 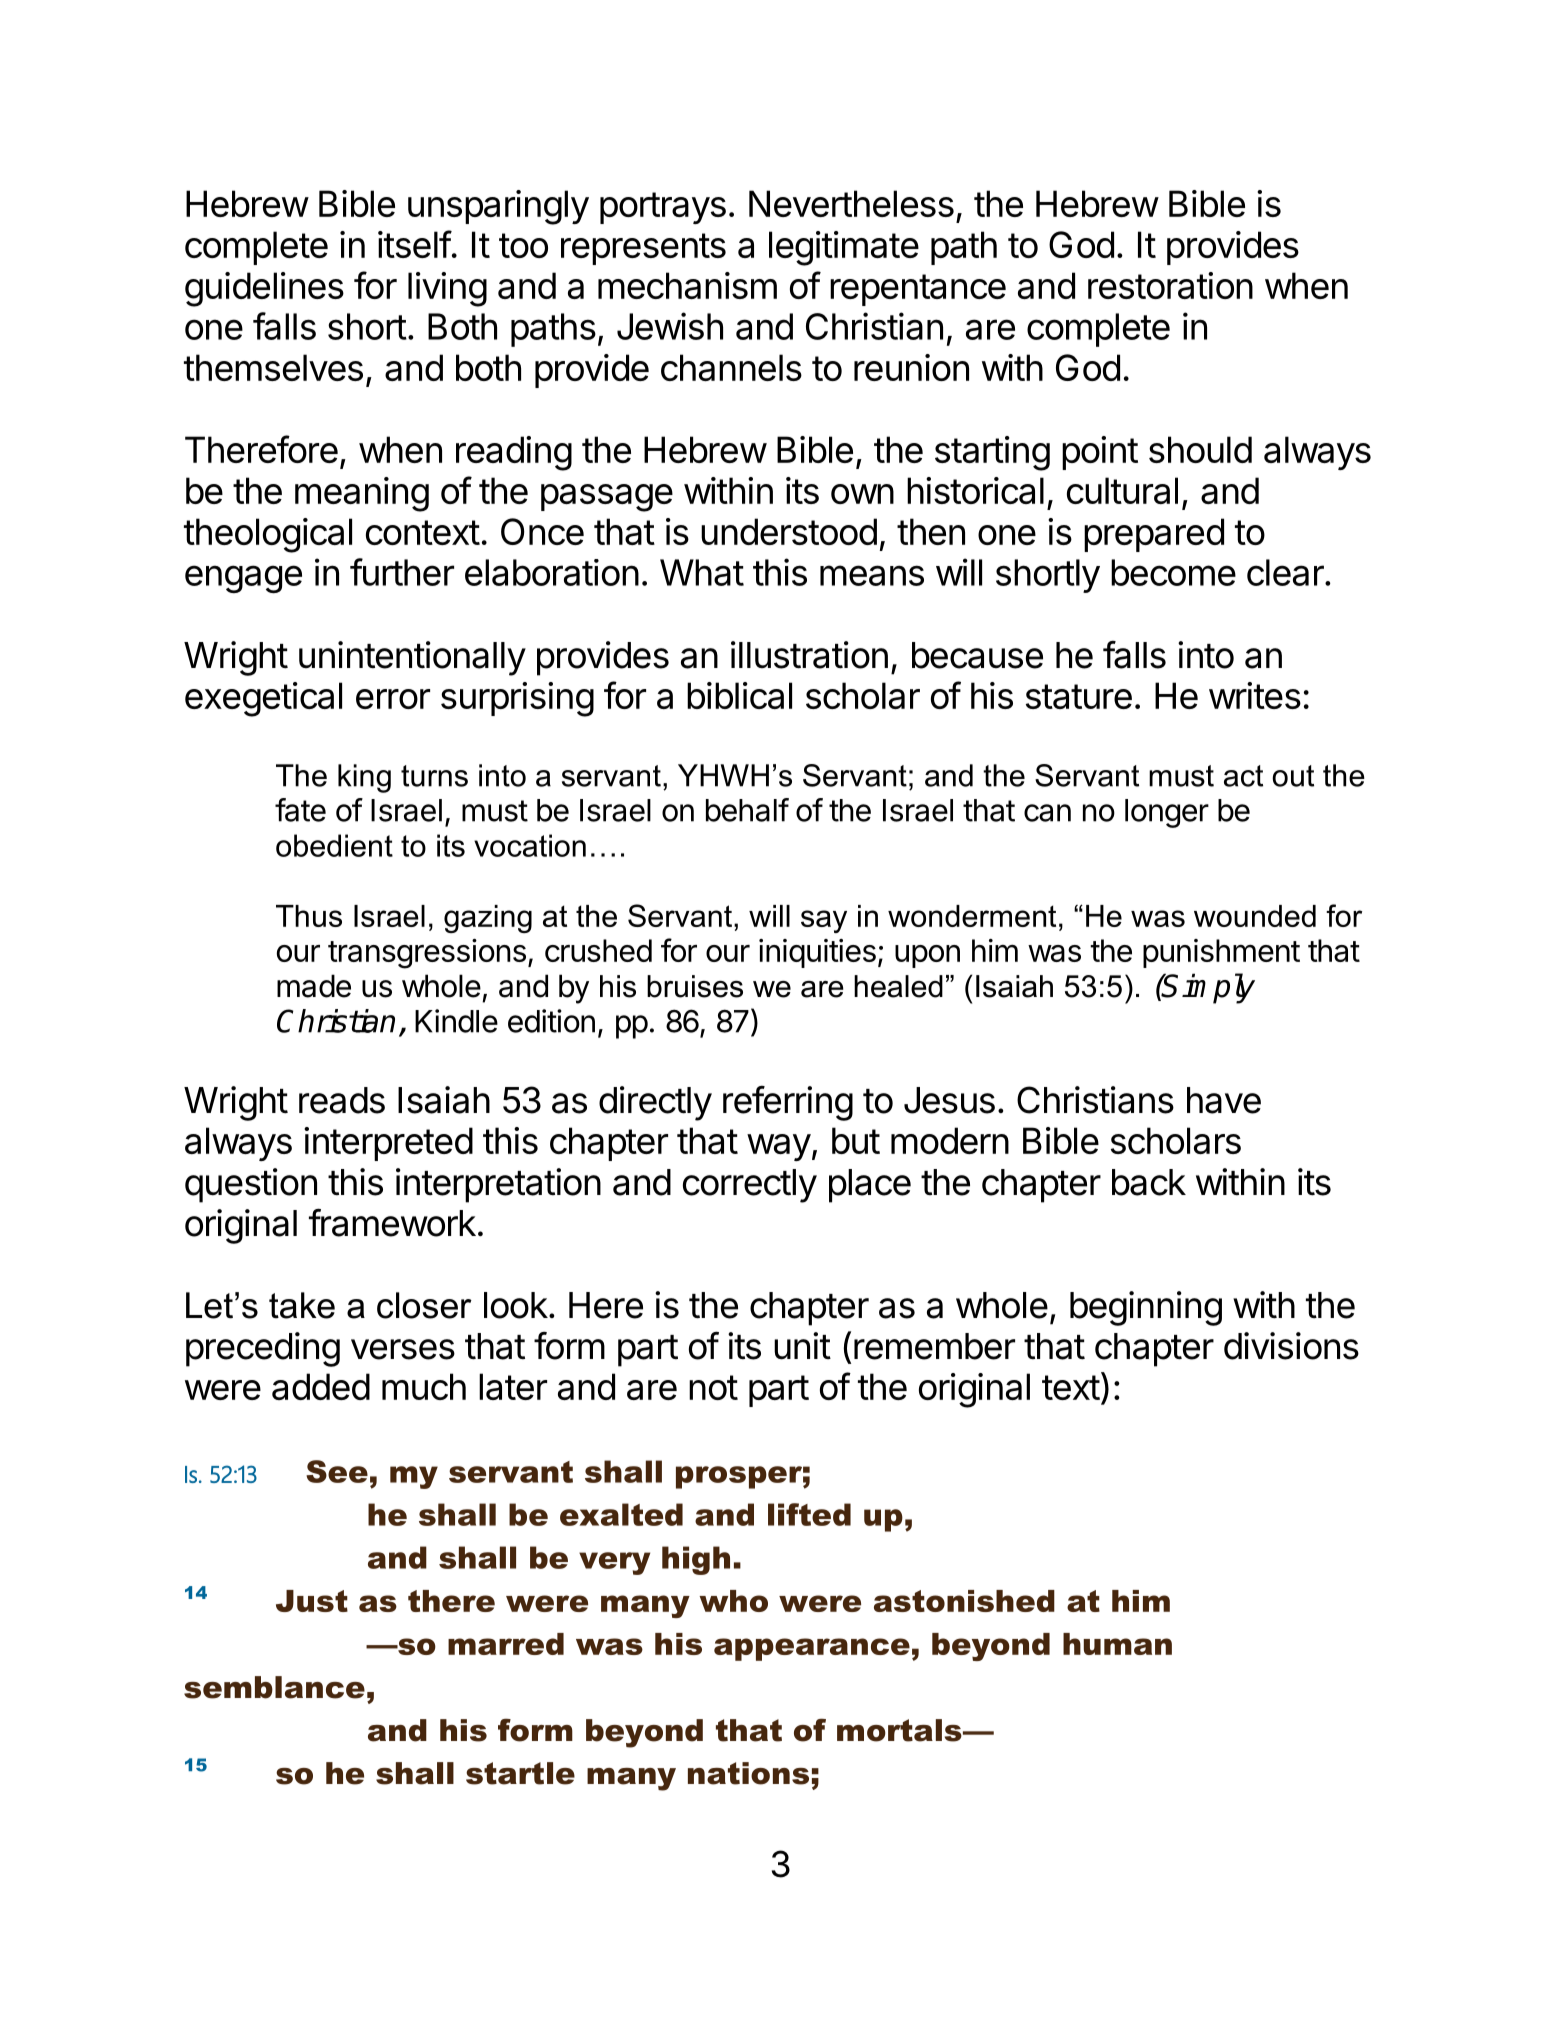 I want to click on guidelines, so click(x=264, y=289).
